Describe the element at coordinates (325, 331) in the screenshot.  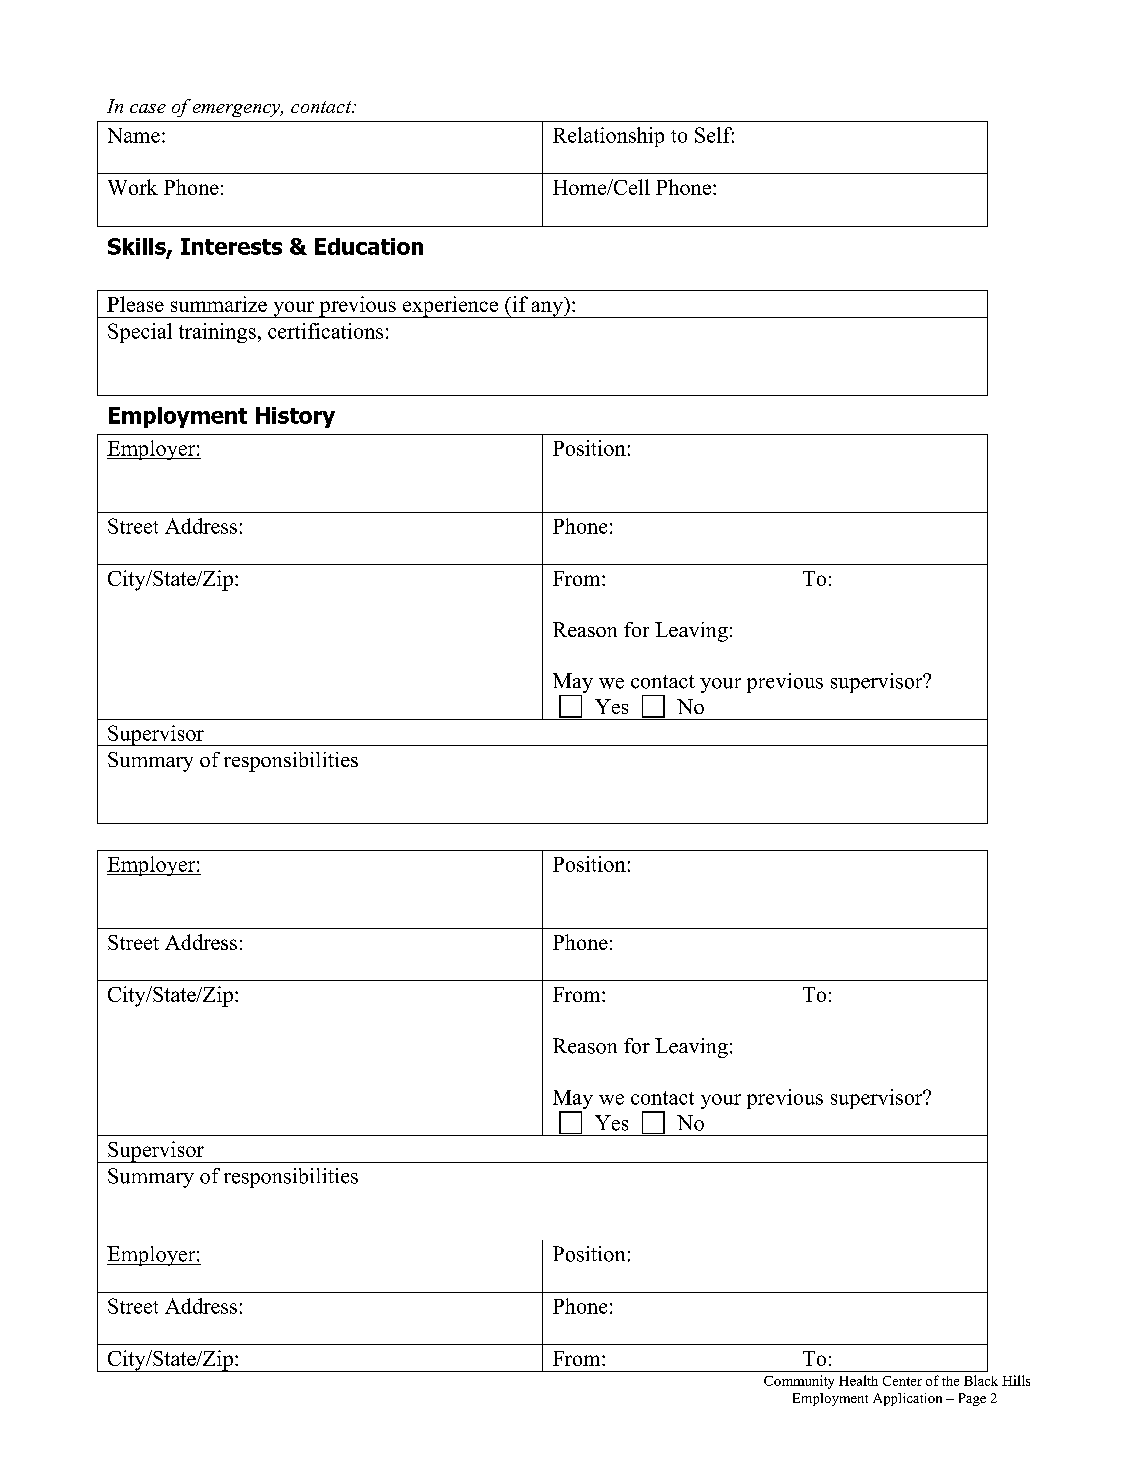
I see `certifications` at that location.
